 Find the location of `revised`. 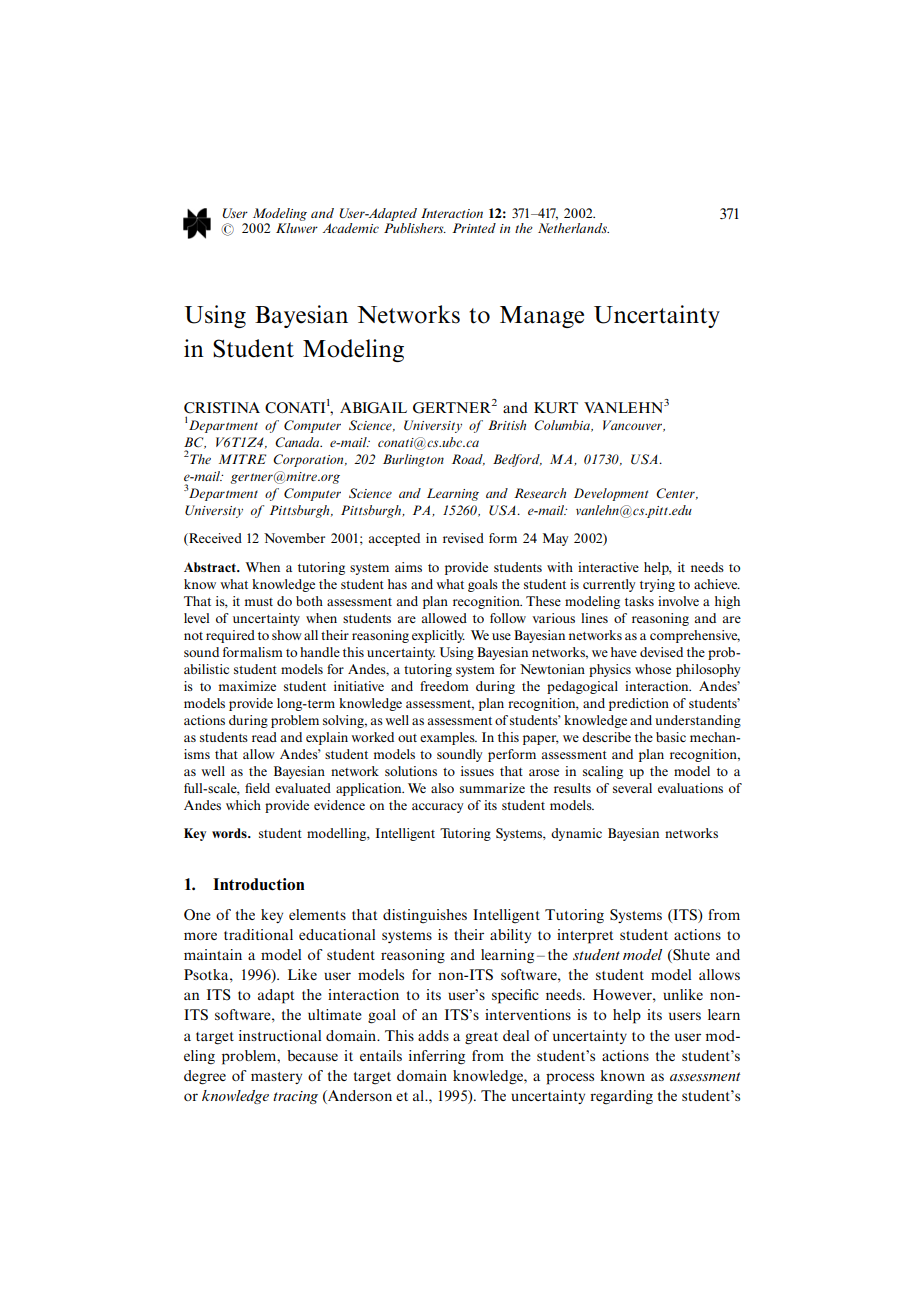

revised is located at coordinates (463, 538).
